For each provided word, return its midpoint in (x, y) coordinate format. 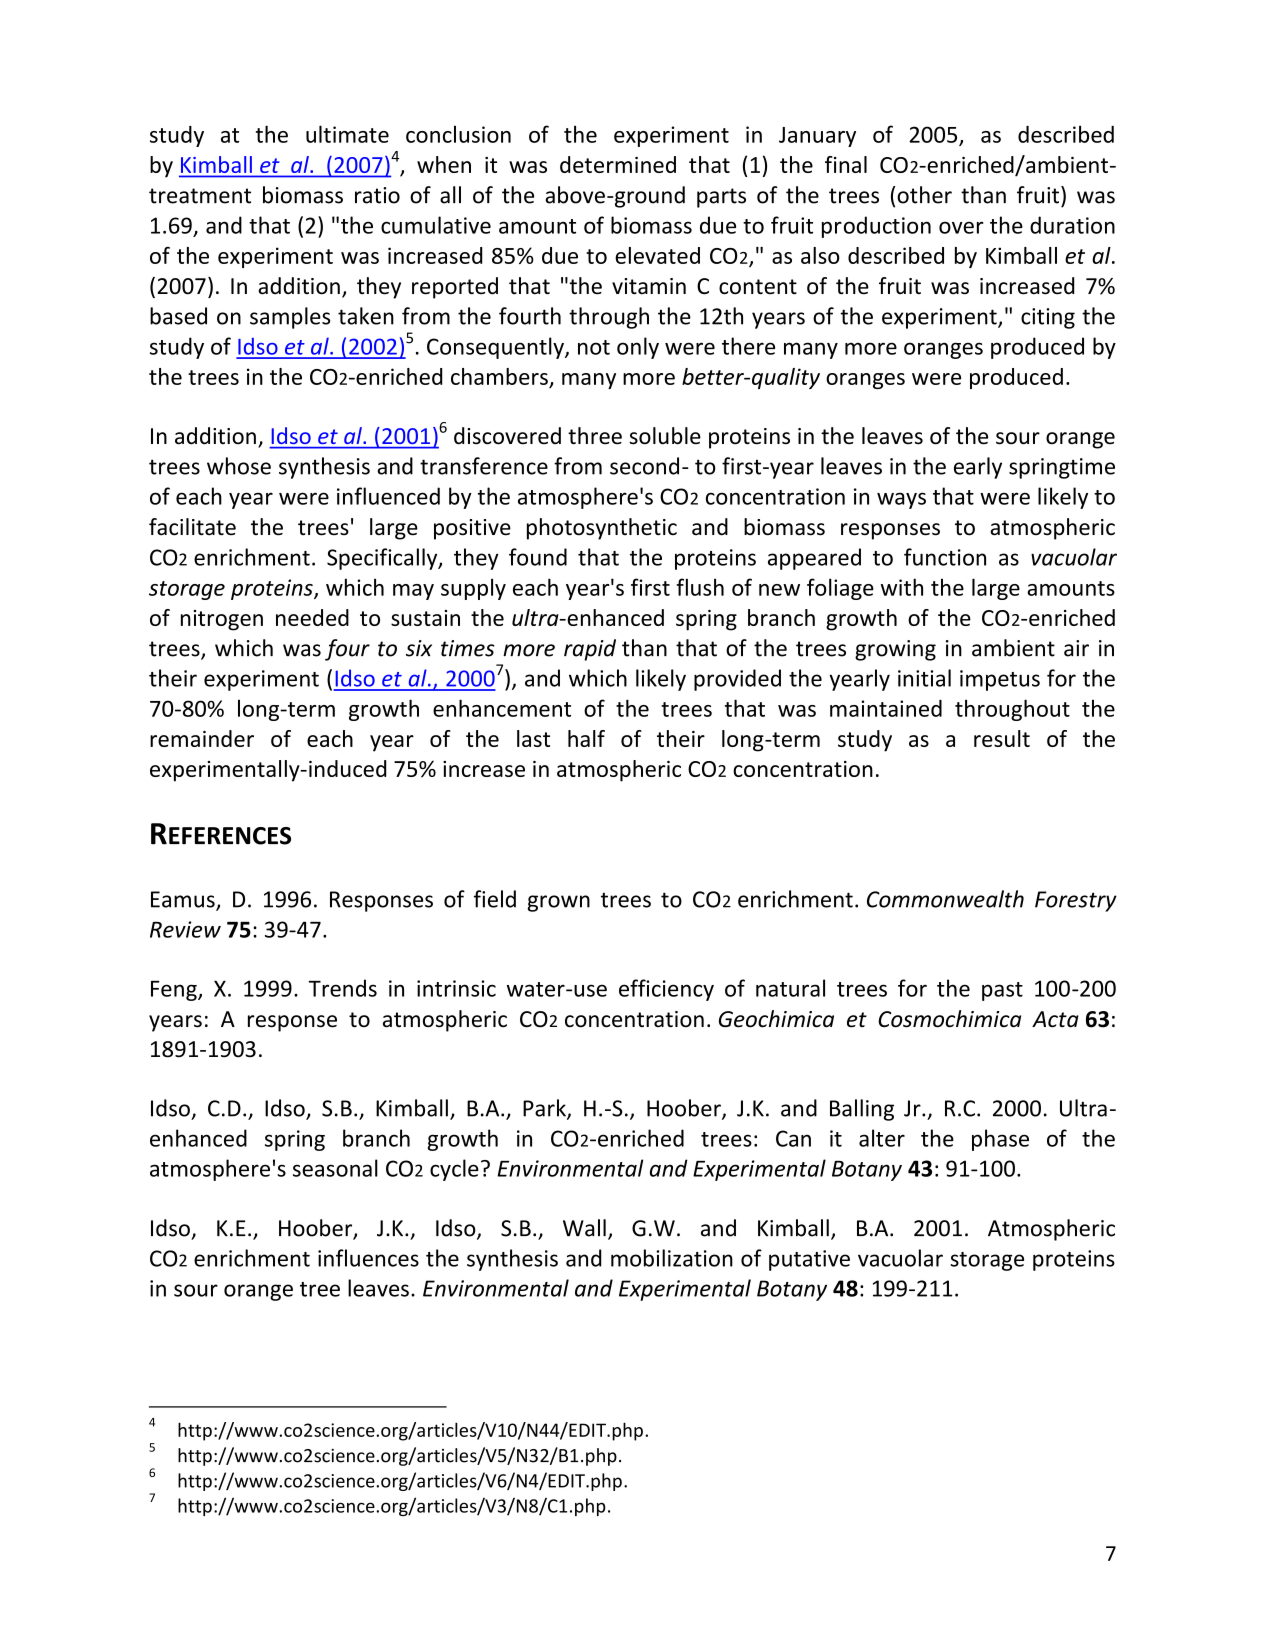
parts (721, 198)
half (586, 738)
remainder (202, 738)
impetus (1000, 680)
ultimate (347, 134)
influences (368, 1258)
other (924, 195)
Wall (584, 1228)
